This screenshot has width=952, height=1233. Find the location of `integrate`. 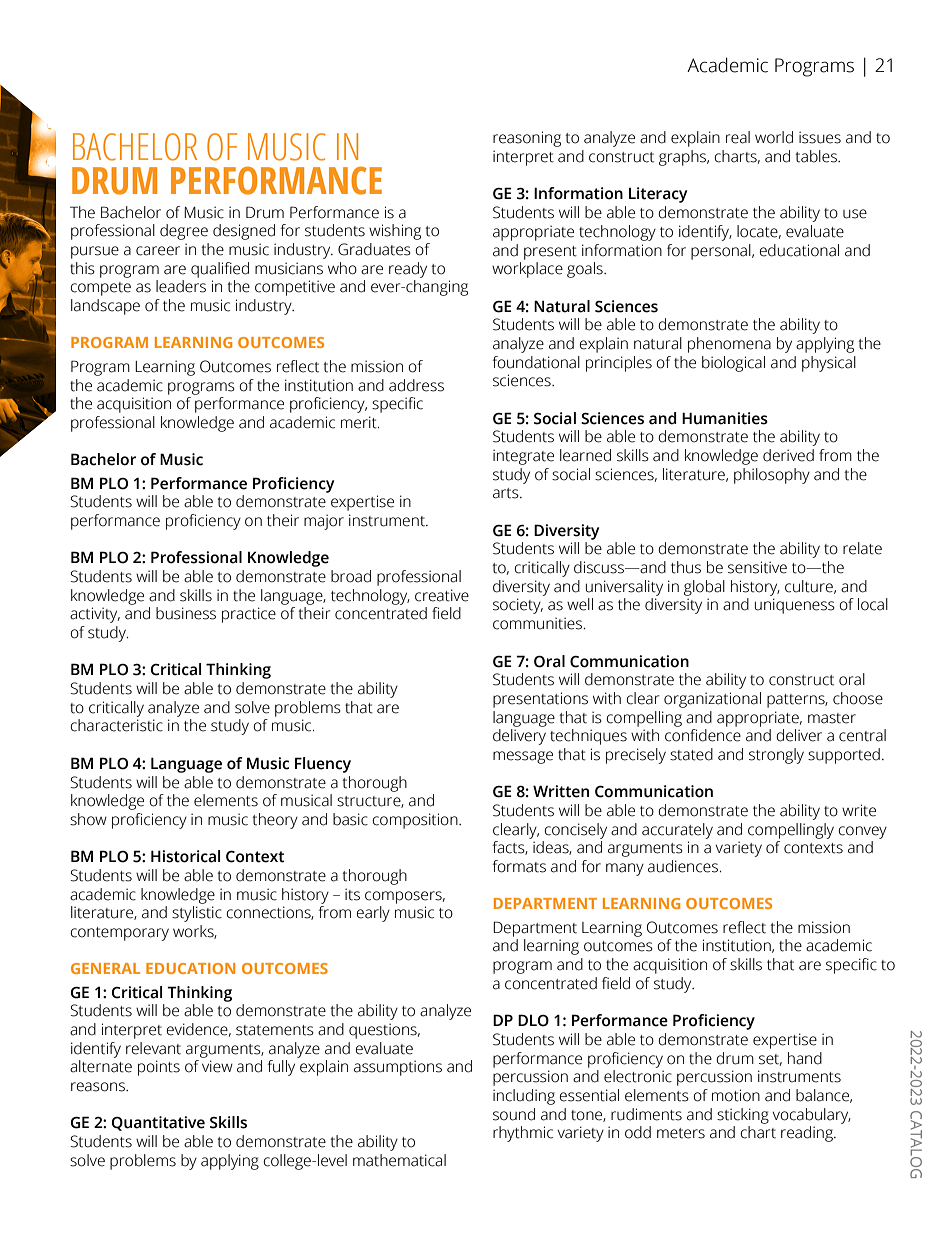

integrate is located at coordinates (523, 457).
